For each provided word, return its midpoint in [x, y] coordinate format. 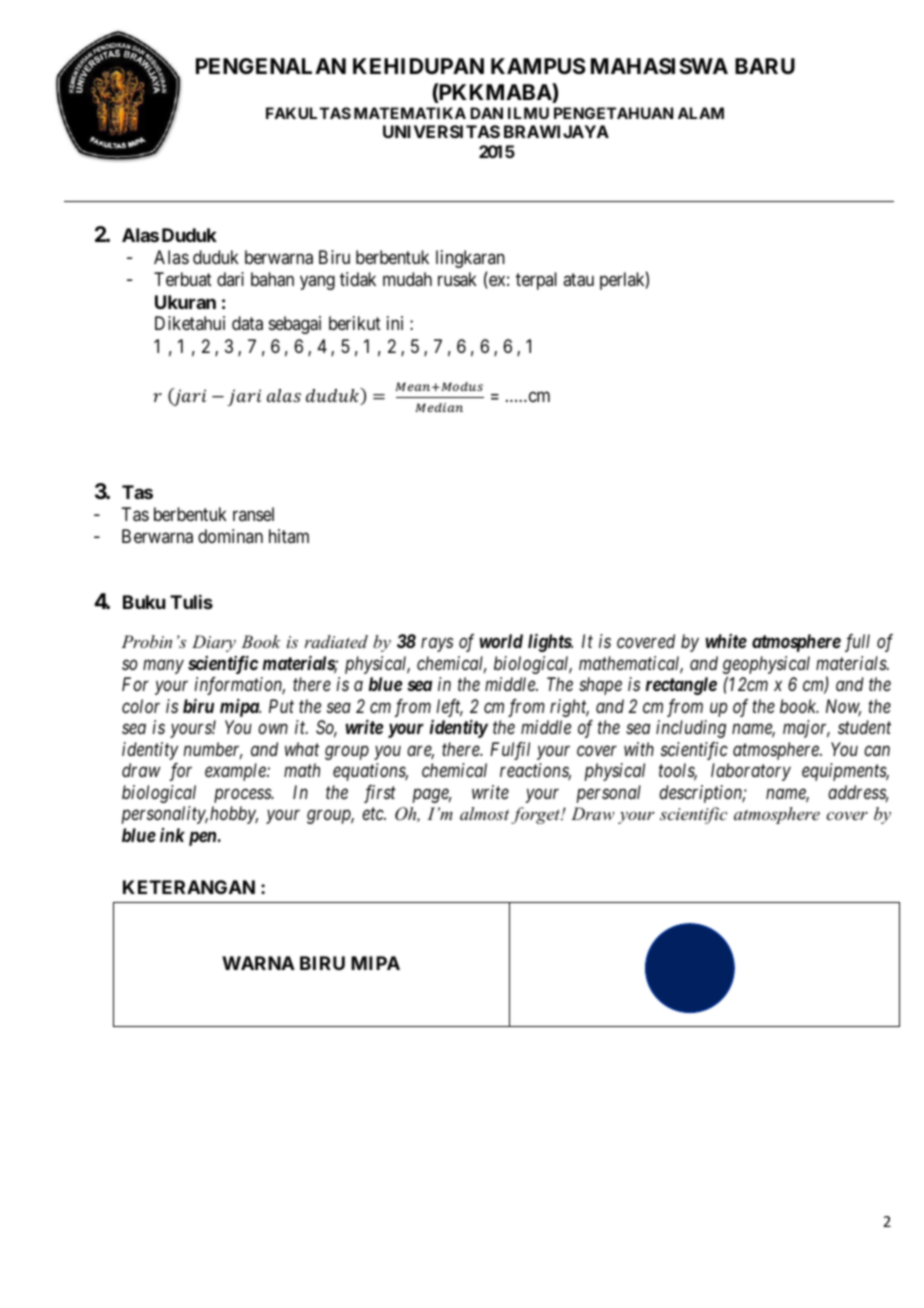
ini [395, 323]
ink [172, 835]
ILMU [528, 113]
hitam [289, 536]
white [726, 641]
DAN [486, 113]
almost [484, 813]
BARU [765, 66]
